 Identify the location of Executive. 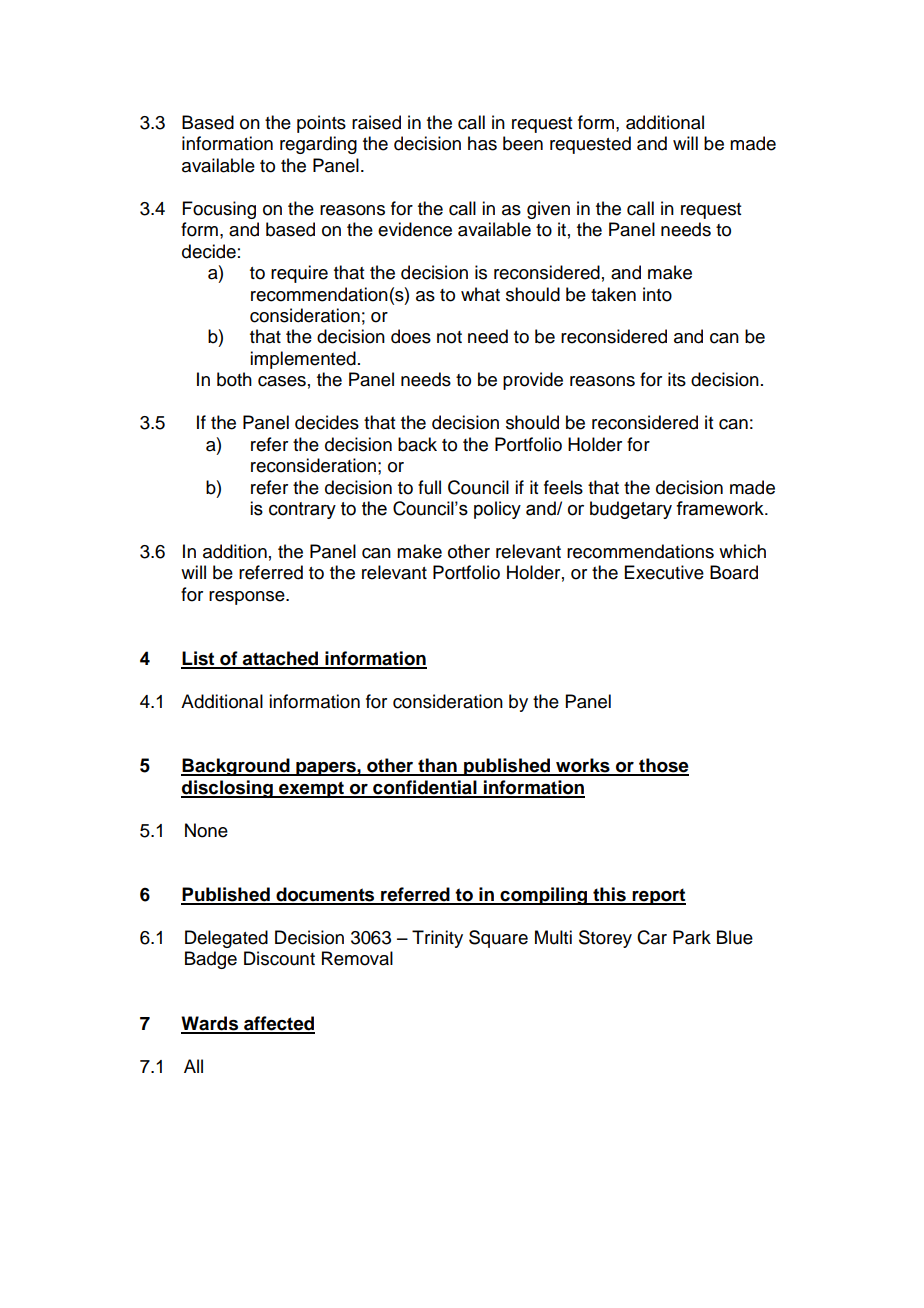
(664, 572).
